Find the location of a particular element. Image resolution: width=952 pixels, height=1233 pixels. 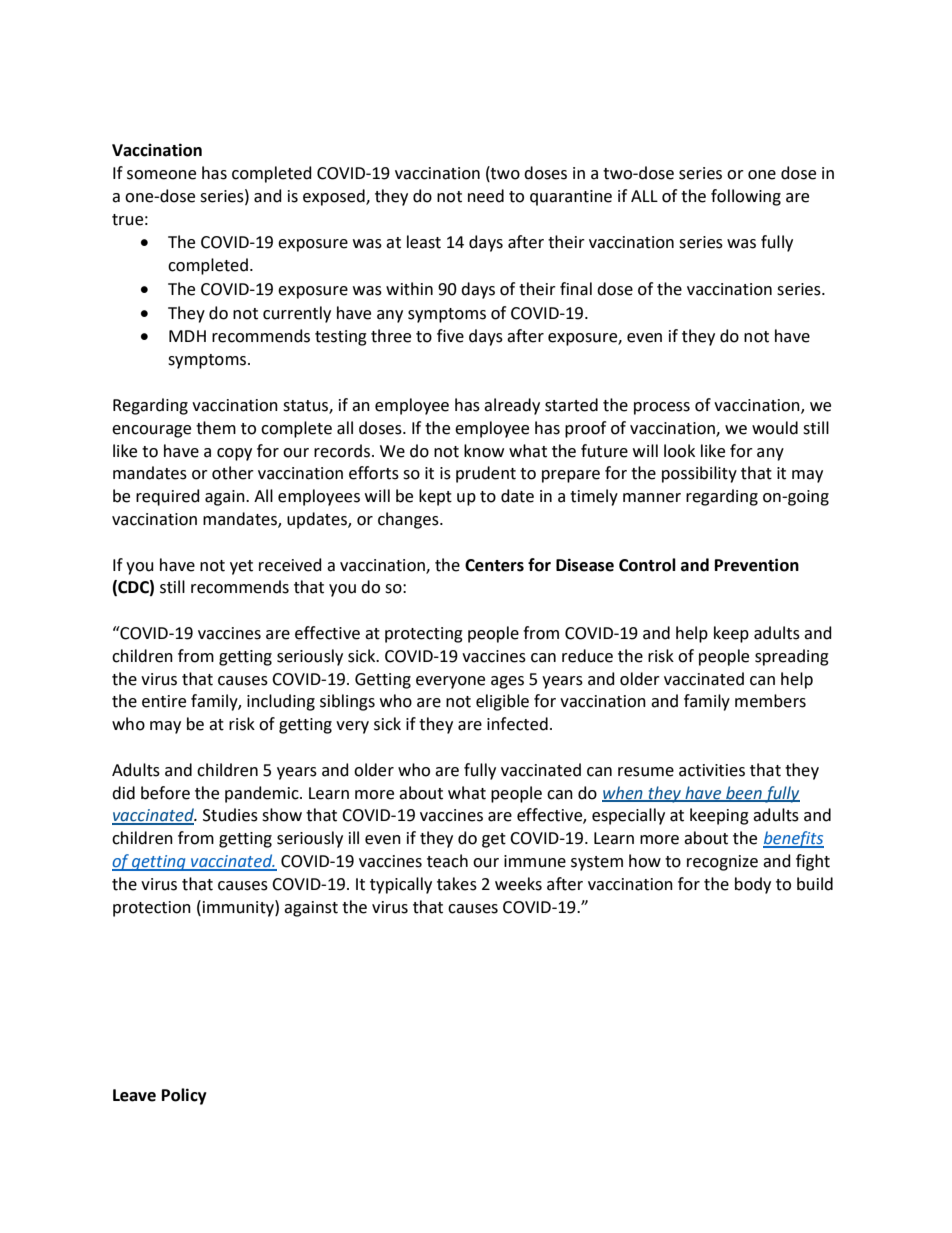

someone is located at coordinates (161, 175).
